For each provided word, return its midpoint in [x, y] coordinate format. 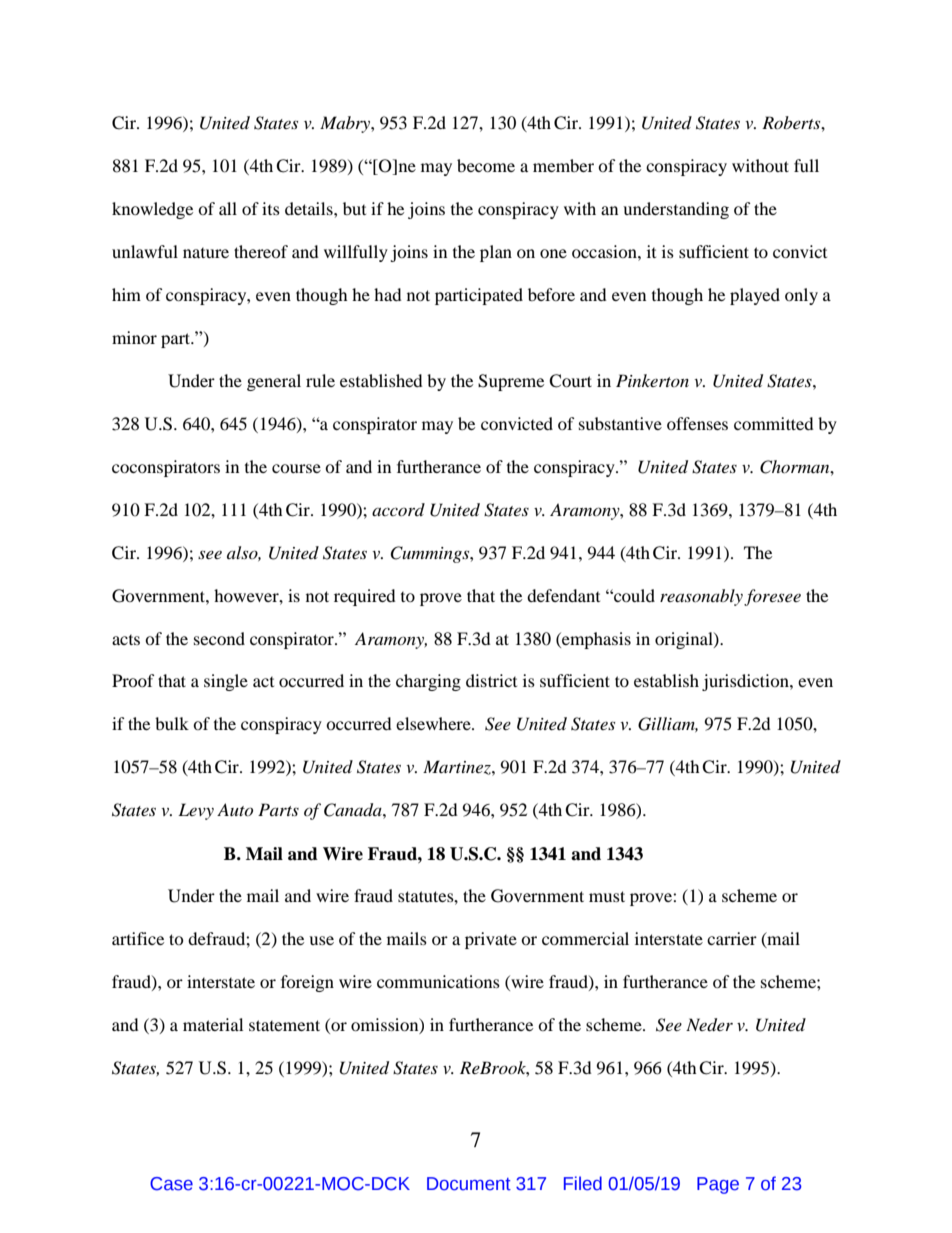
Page [718, 1185]
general [274, 382]
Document [469, 1184]
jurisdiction [746, 682]
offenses [697, 423]
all [228, 208]
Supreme [511, 382]
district [491, 680]
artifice [138, 938]
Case [171, 1184]
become [486, 165]
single [226, 682]
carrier [732, 938]
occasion [605, 251]
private [491, 940]
